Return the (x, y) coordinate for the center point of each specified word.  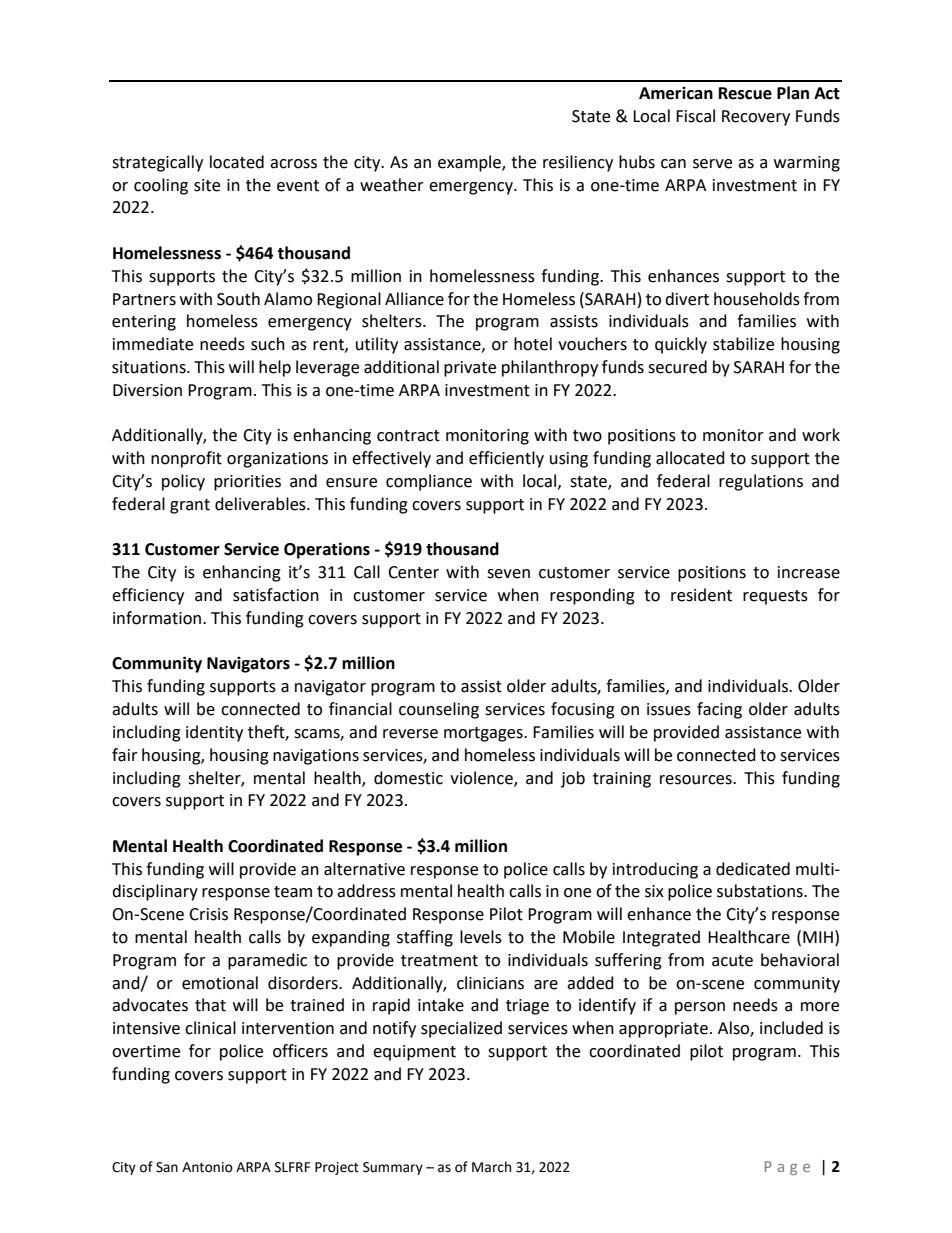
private (470, 369)
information (157, 618)
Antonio (207, 1167)
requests (775, 597)
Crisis (208, 914)
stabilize (743, 344)
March (491, 1167)
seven (508, 574)
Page (787, 1168)
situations (150, 367)
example (470, 163)
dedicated (753, 869)
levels (481, 937)
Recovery (756, 118)
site (207, 185)
